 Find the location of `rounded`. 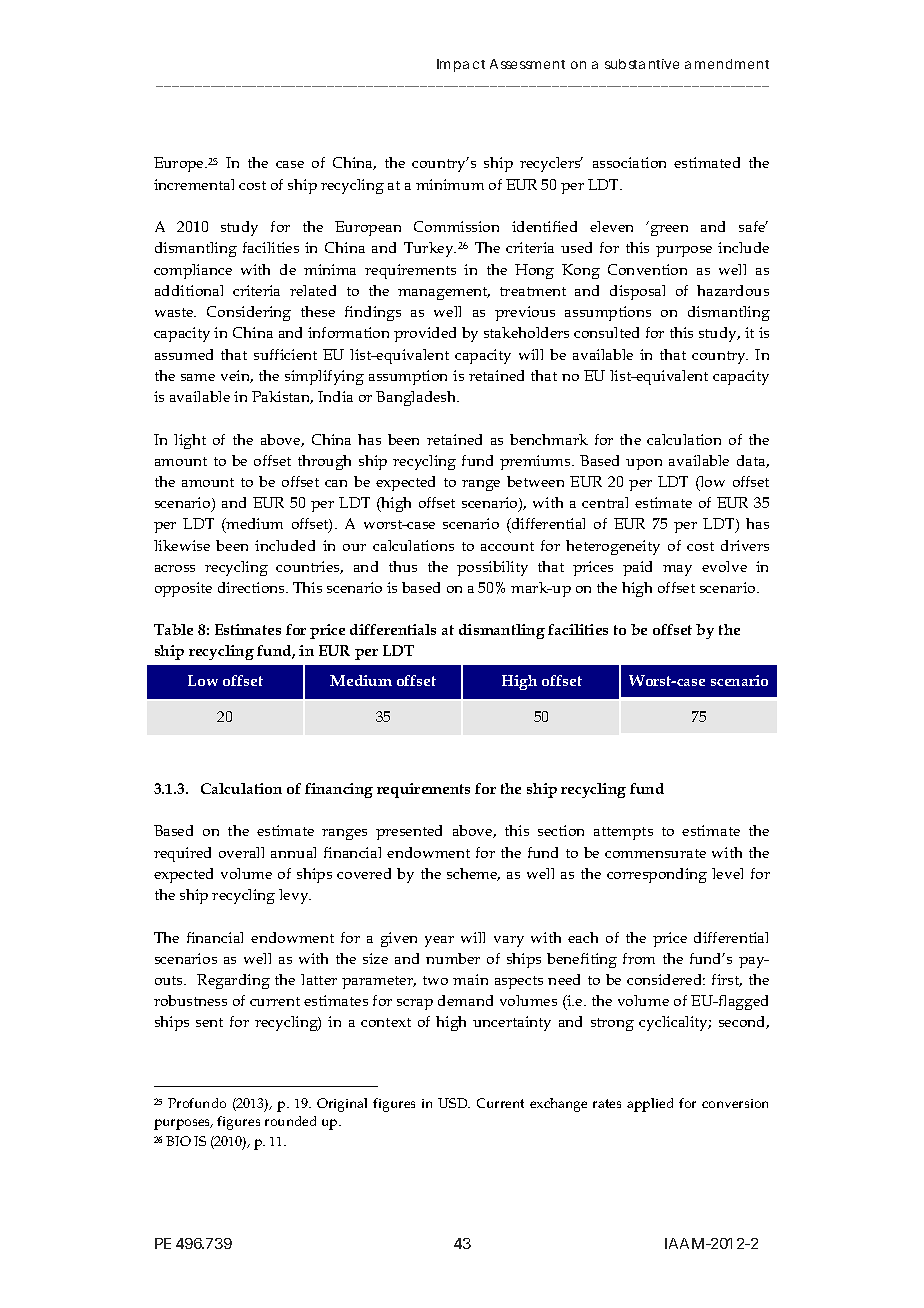

rounded is located at coordinates (290, 1121).
